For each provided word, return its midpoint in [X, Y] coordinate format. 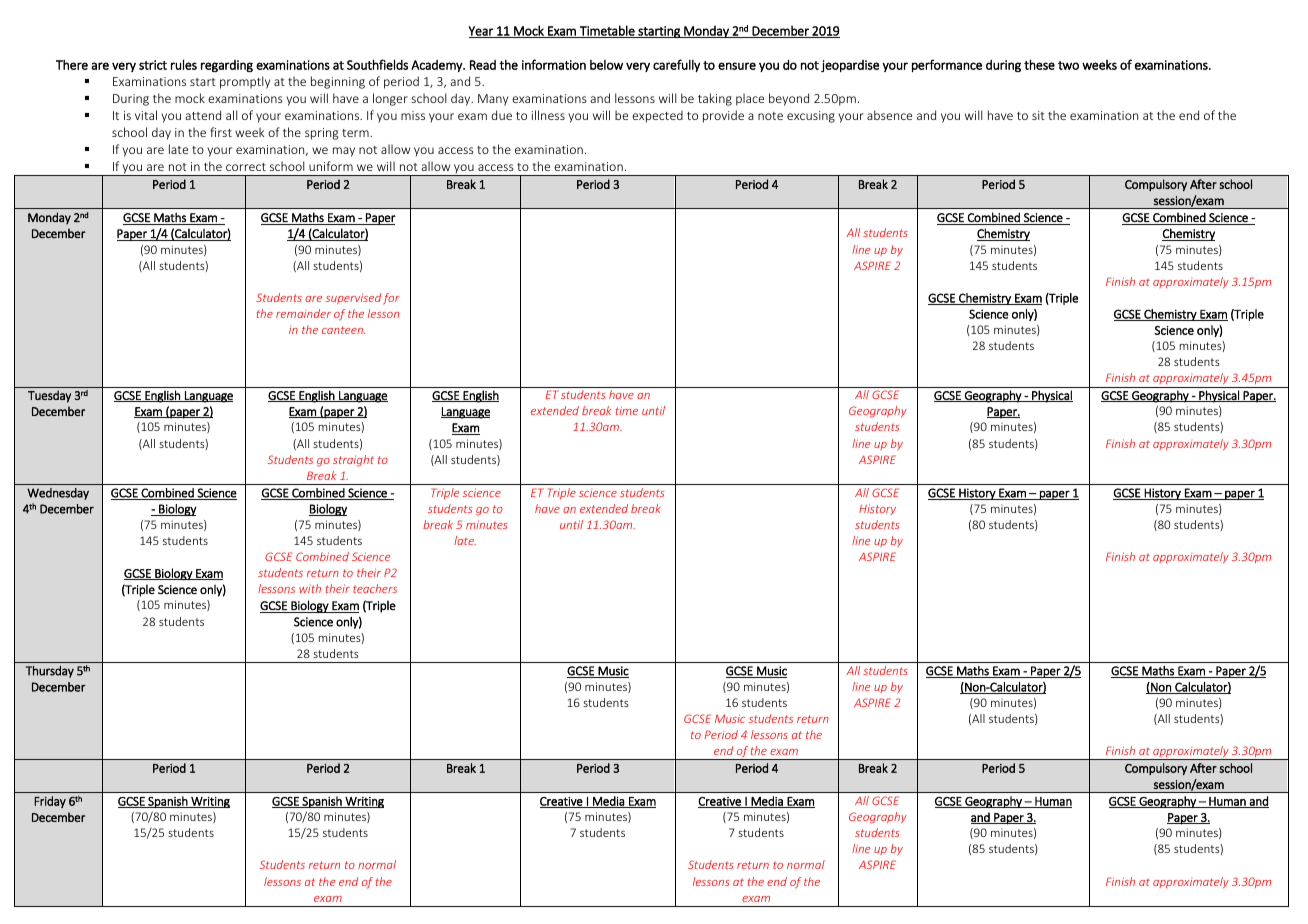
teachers [375, 588]
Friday [50, 802]
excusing [811, 117]
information [554, 64]
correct [246, 167]
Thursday [50, 672]
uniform [331, 166]
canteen [343, 330]
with [310, 588]
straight [353, 461]
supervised [353, 298]
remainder [303, 313]
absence [889, 115]
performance [947, 65]
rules [184, 64]
